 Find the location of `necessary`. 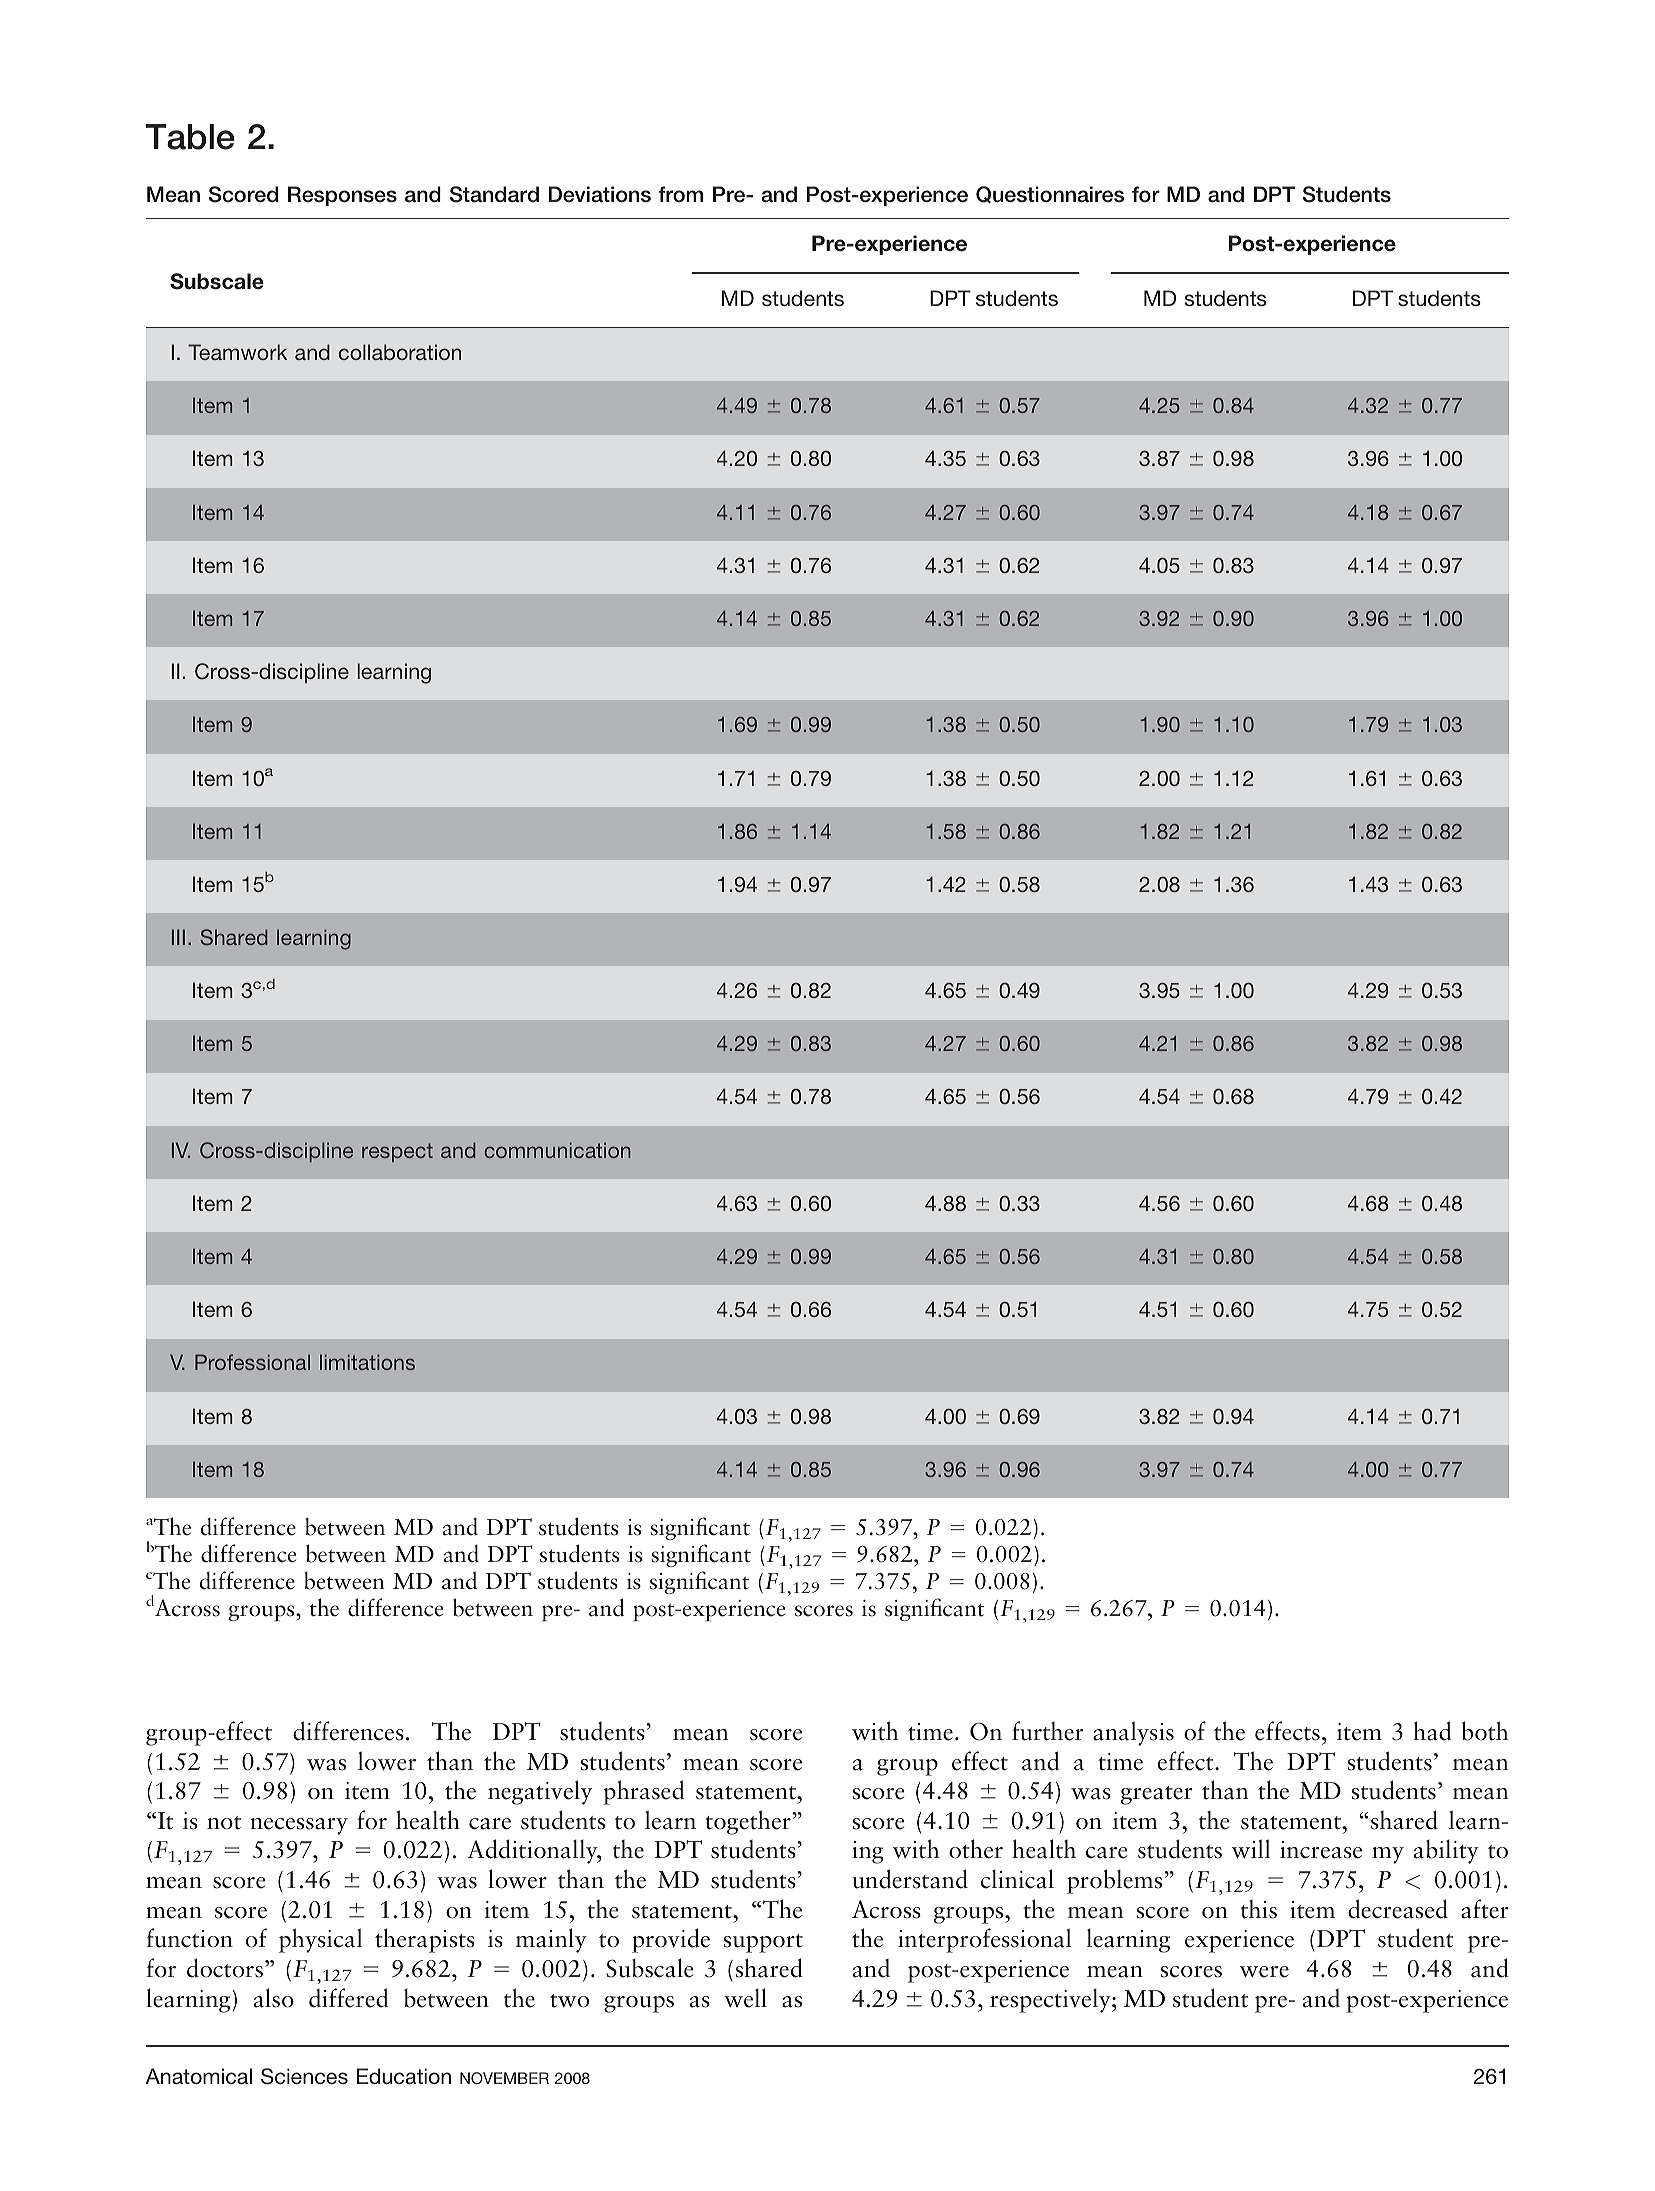

necessary is located at coordinates (299, 1826).
